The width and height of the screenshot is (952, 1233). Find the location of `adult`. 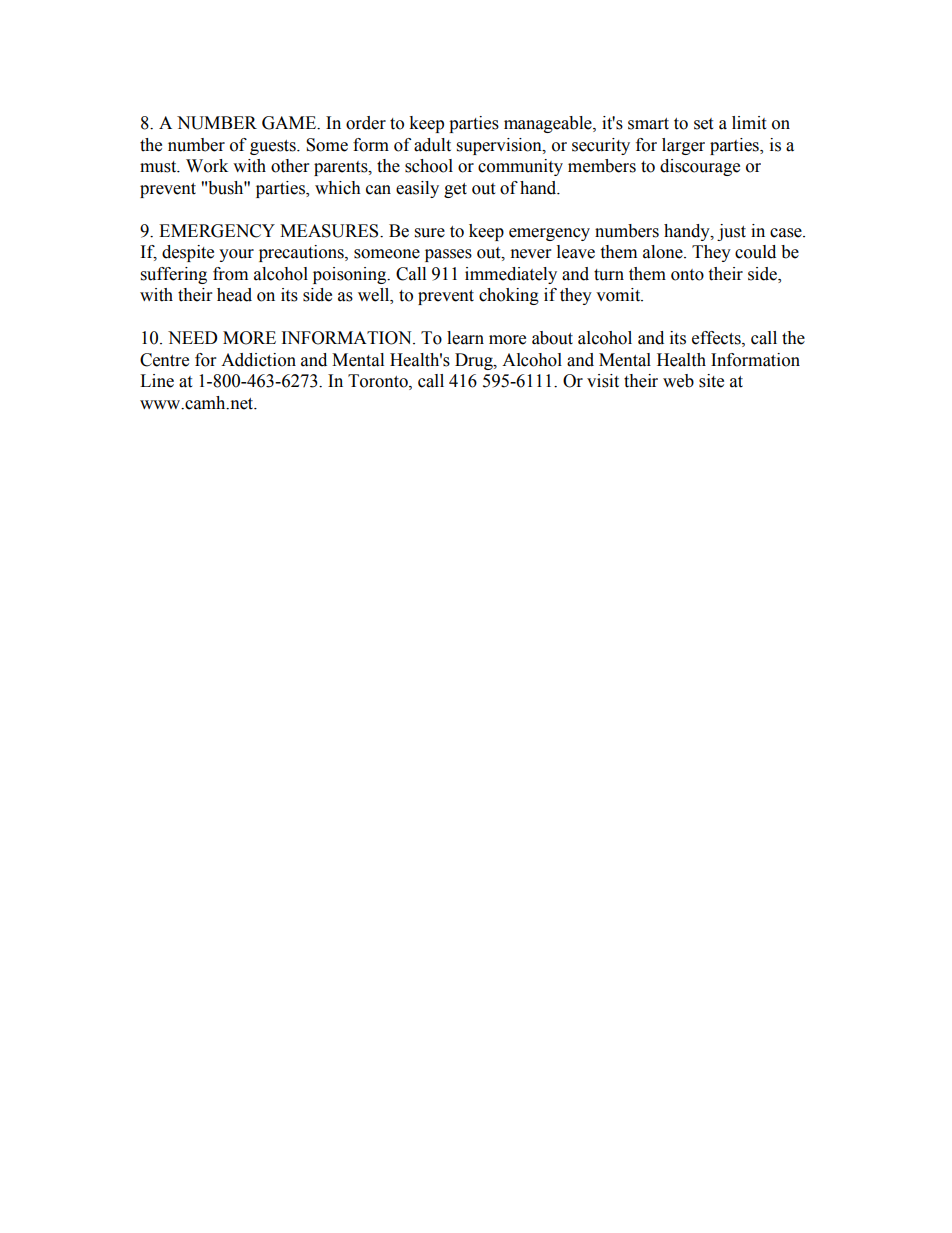

adult is located at coordinates (432, 145).
